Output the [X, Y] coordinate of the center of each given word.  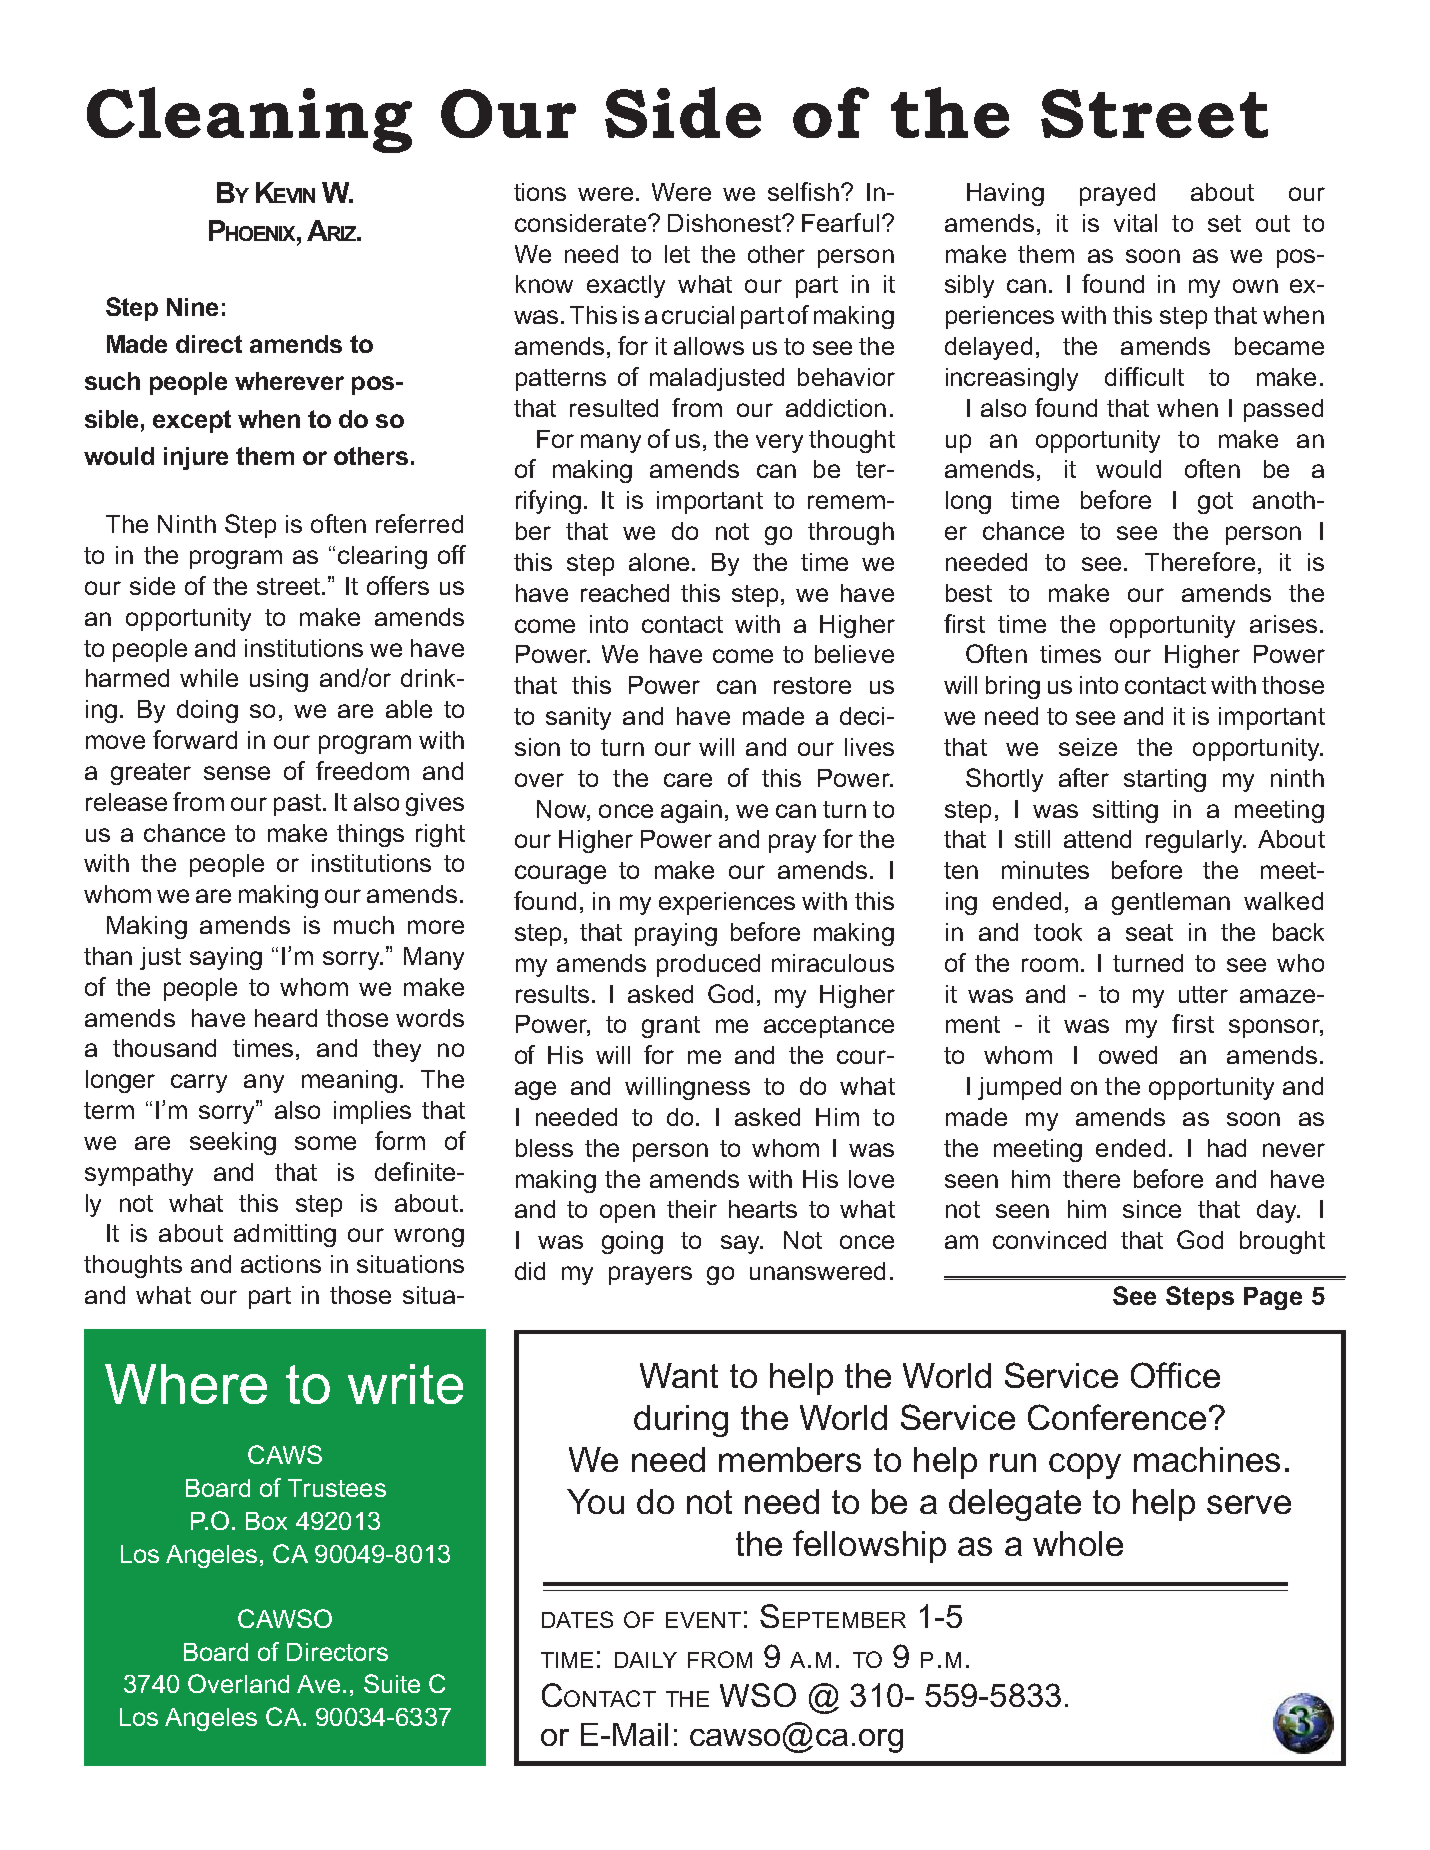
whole [1078, 1543]
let [677, 254]
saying [226, 958]
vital [1135, 223]
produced [708, 965]
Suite [392, 1683]
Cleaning [249, 120]
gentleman [1171, 903]
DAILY [646, 1660]
